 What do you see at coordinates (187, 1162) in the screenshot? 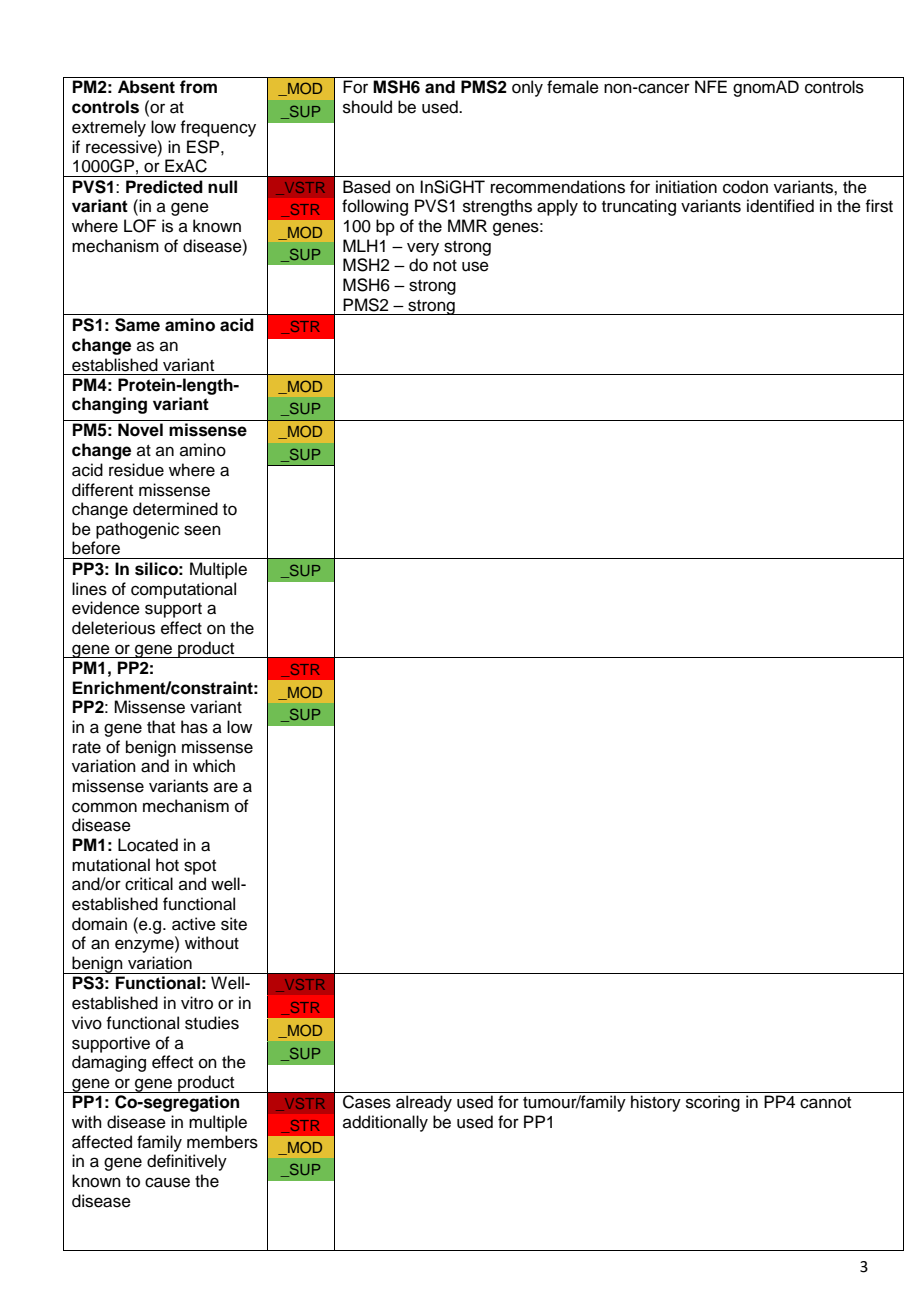
I see `definitively` at bounding box center [187, 1162].
